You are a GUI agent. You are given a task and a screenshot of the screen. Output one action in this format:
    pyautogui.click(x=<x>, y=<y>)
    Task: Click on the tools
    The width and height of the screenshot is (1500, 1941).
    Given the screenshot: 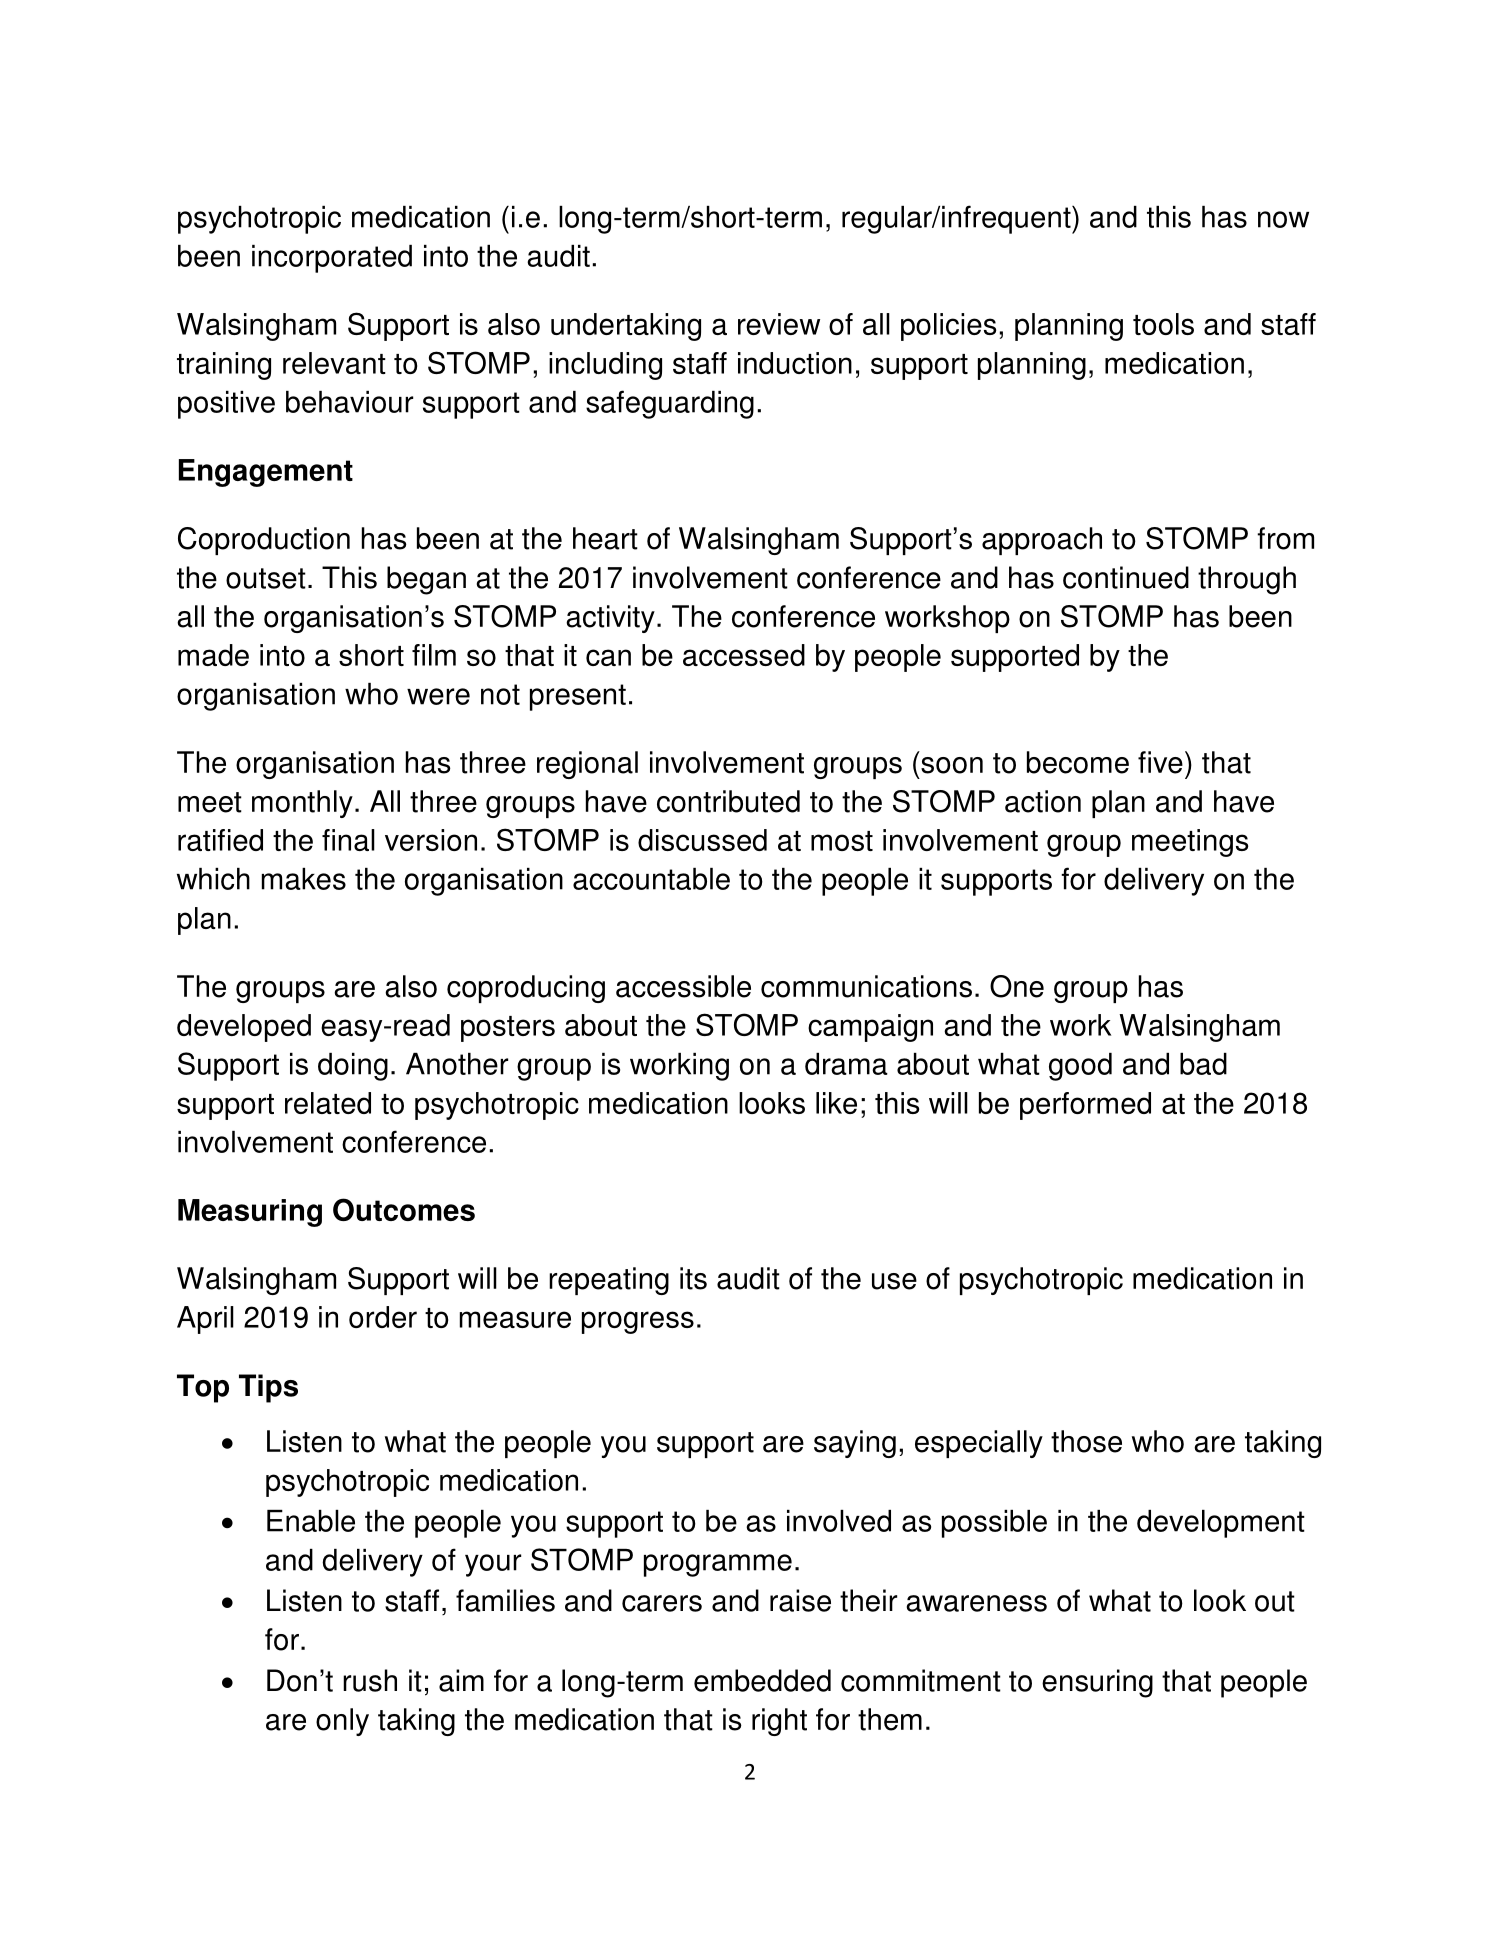 What is the action you would take?
    pyautogui.click(x=1163, y=324)
